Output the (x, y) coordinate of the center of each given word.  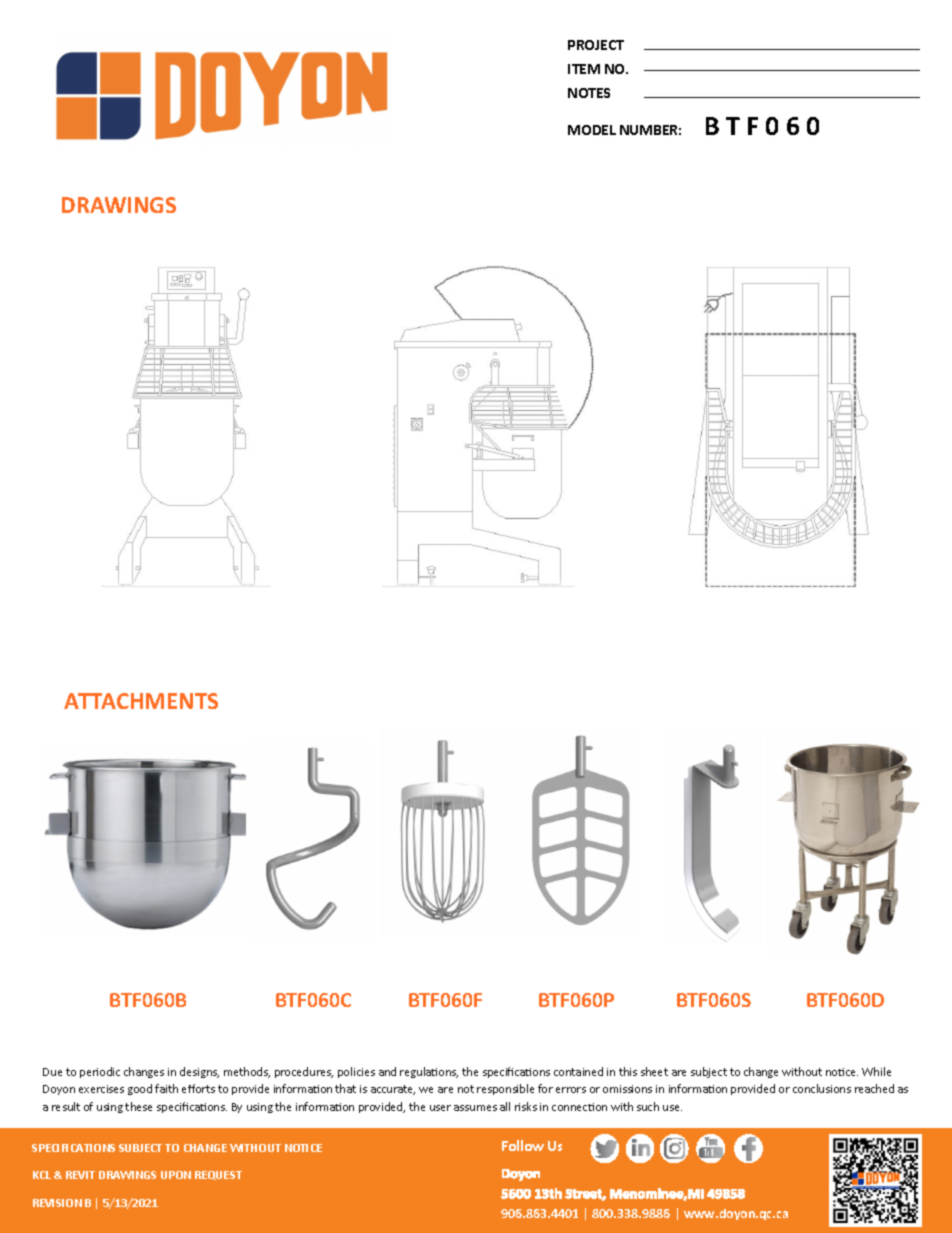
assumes (475, 1108)
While (876, 1071)
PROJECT (596, 45)
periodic (100, 1072)
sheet (654, 1071)
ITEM (584, 69)
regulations (429, 1072)
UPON (176, 1175)
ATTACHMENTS (141, 701)
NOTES (589, 93)
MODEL (592, 130)
